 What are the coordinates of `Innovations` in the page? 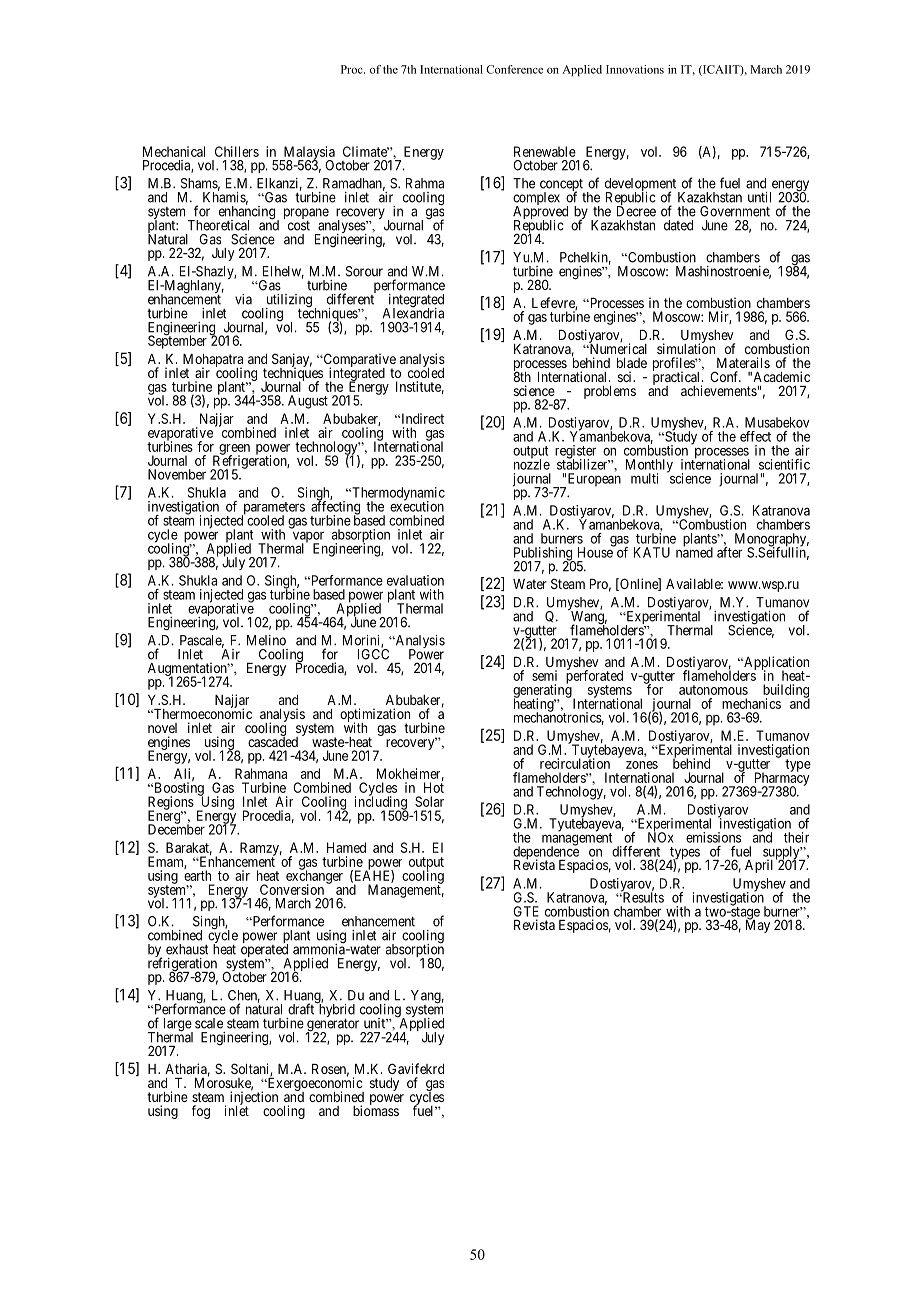 It's located at (635, 69).
